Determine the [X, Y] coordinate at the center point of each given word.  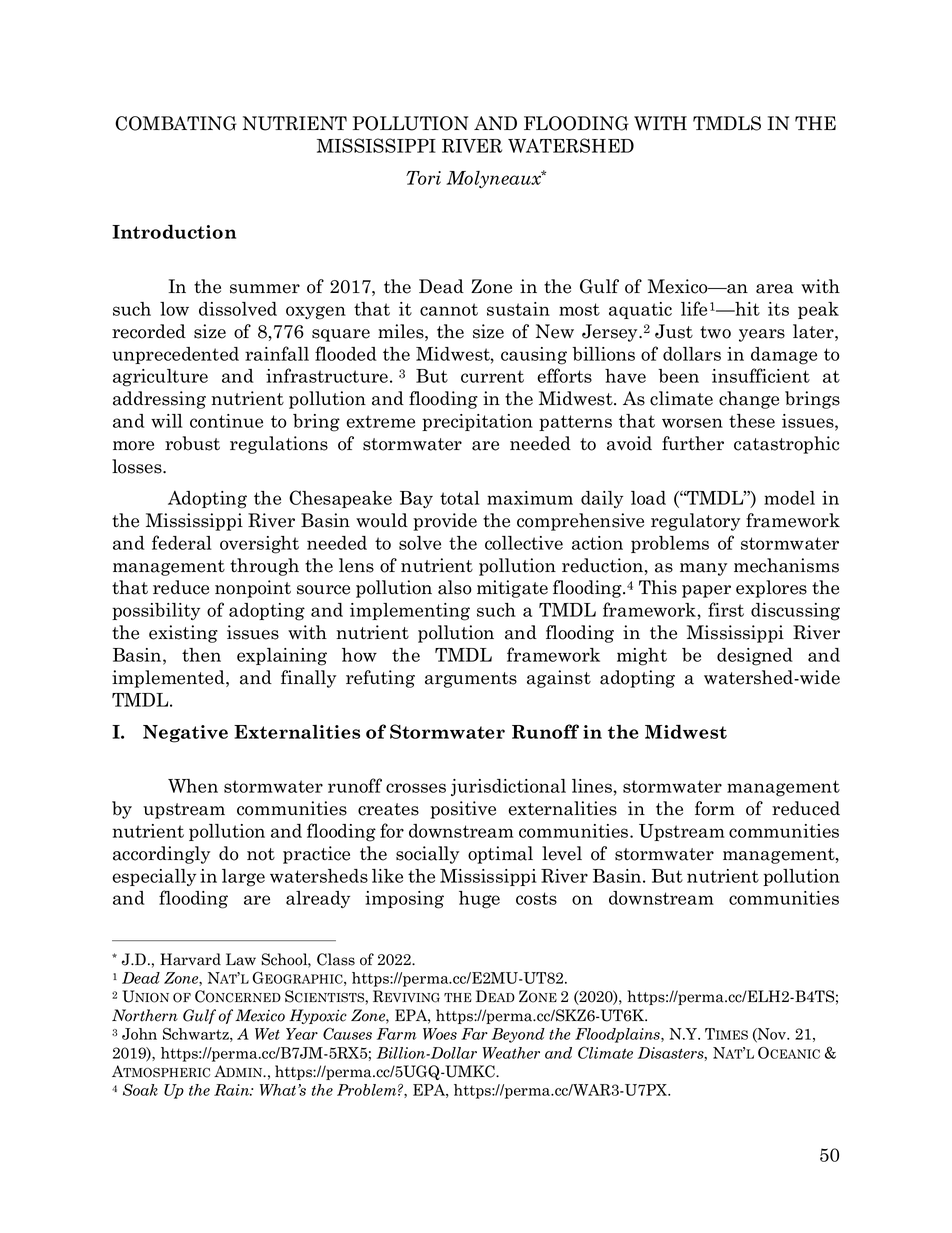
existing [183, 634]
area [775, 289]
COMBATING [176, 123]
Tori [423, 178]
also [455, 587]
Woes [440, 1034]
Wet [267, 1034]
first [726, 609]
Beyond [518, 1035]
